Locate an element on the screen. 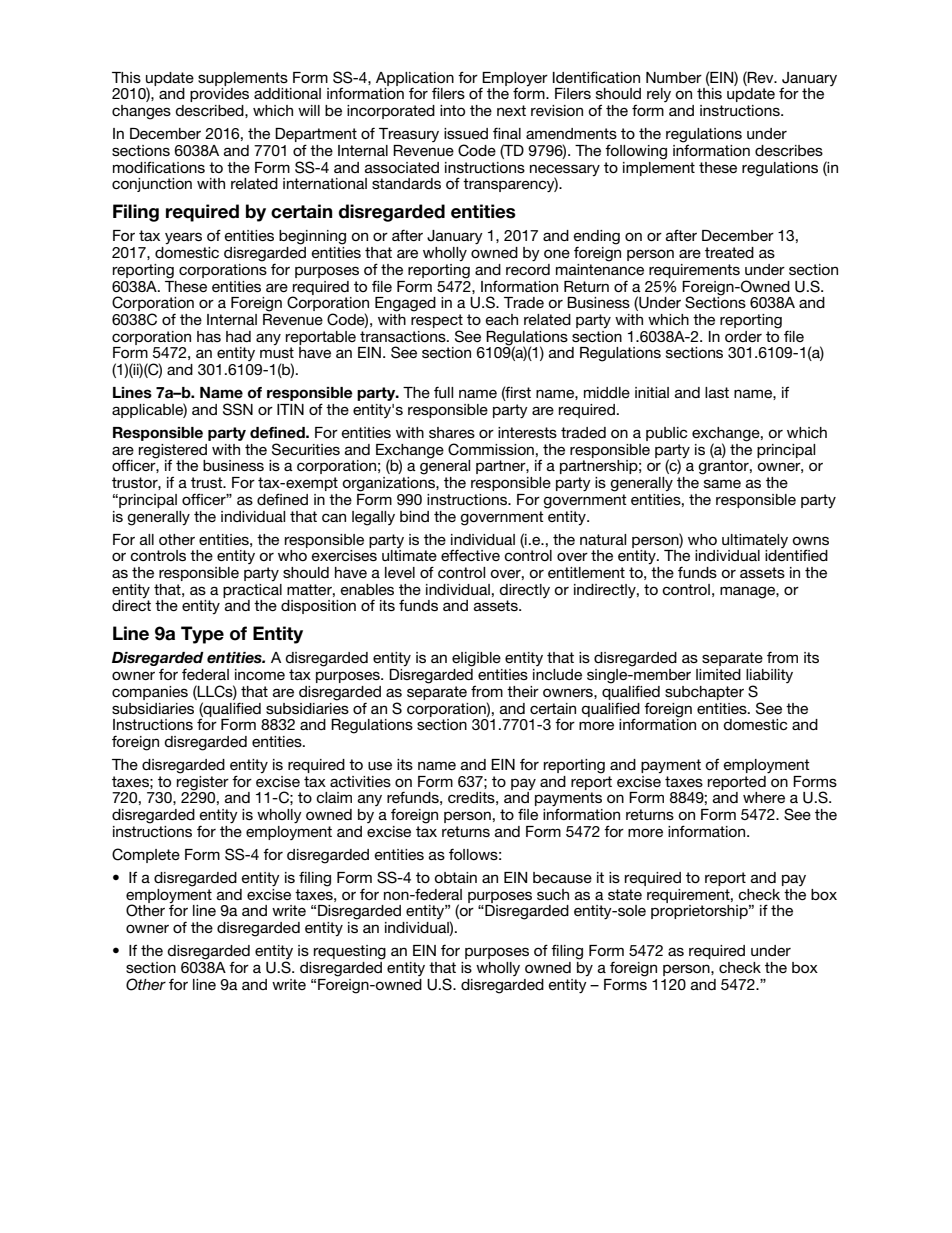  state is located at coordinates (625, 894).
